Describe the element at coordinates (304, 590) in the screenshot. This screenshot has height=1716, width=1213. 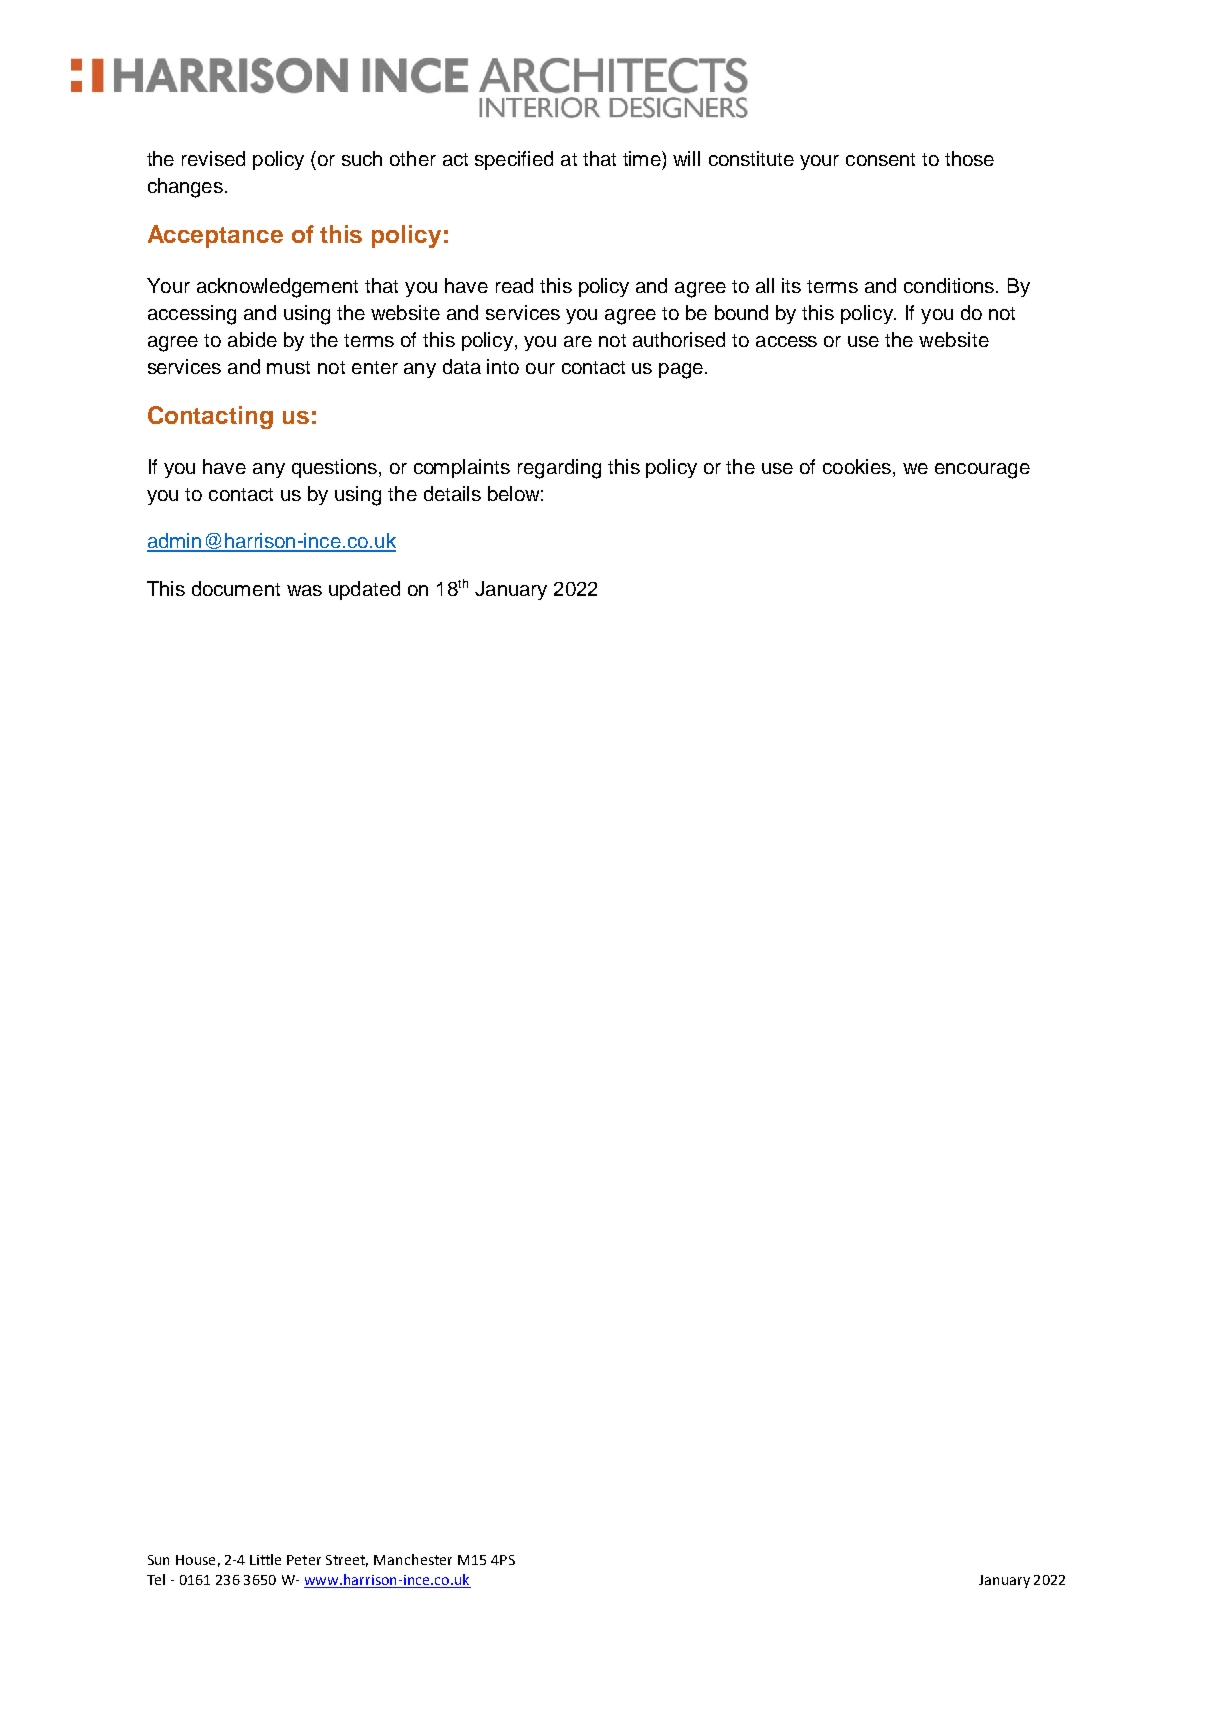
I see `was` at that location.
